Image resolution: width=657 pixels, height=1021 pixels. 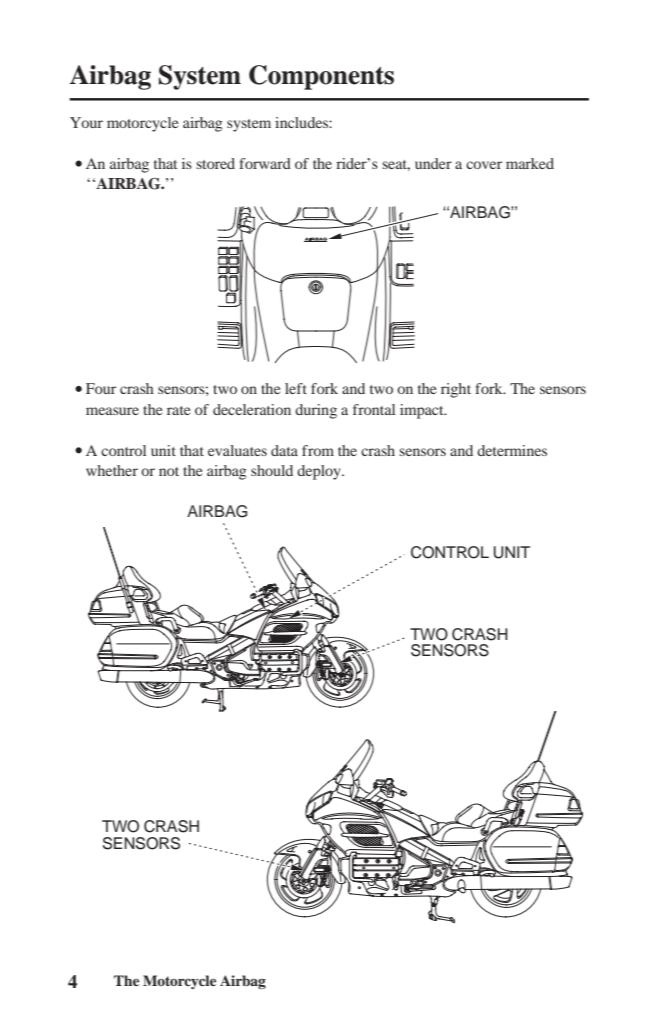 I want to click on Four, so click(x=101, y=388).
